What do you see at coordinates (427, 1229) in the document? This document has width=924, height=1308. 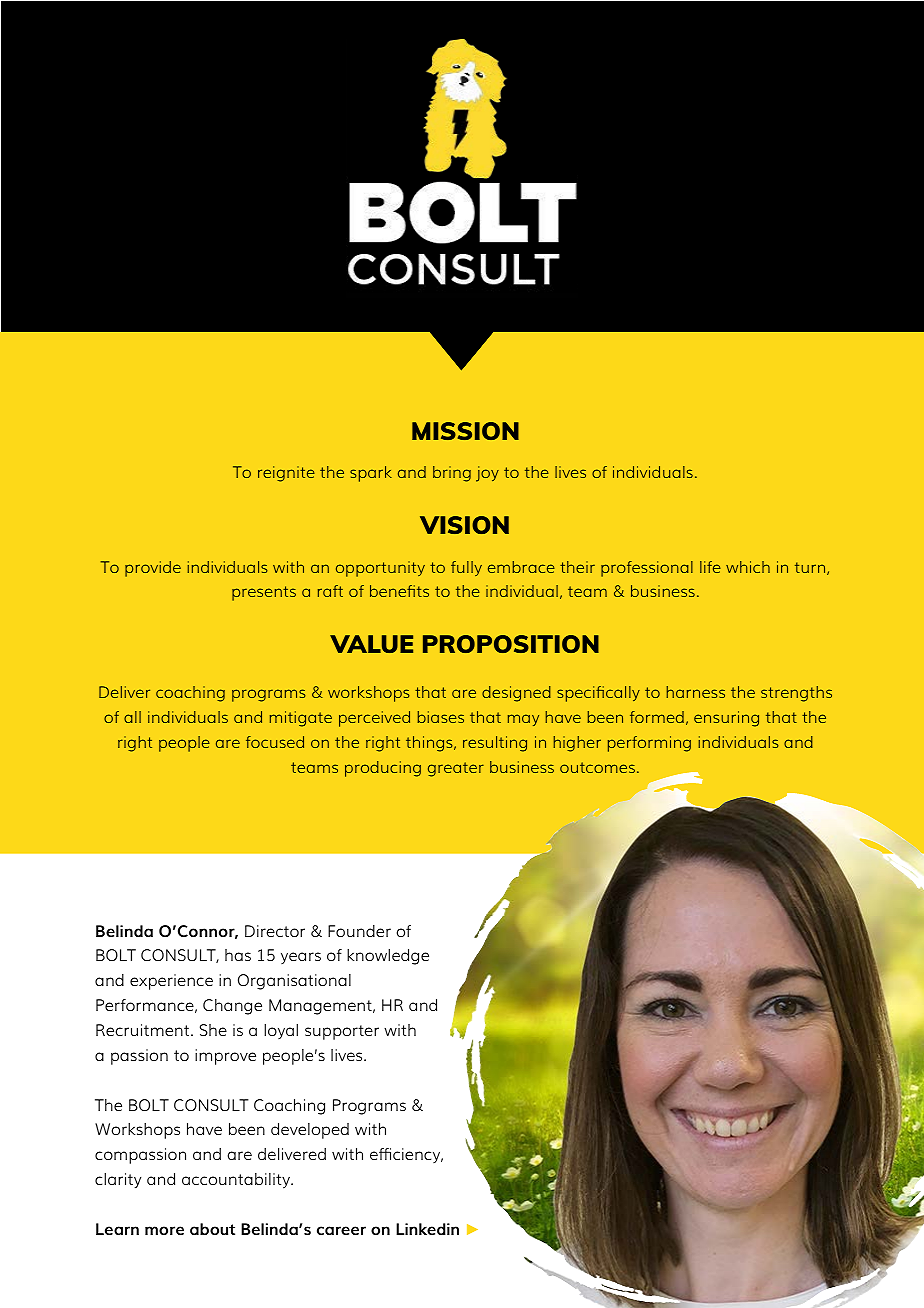 I see `Linkedin` at bounding box center [427, 1229].
